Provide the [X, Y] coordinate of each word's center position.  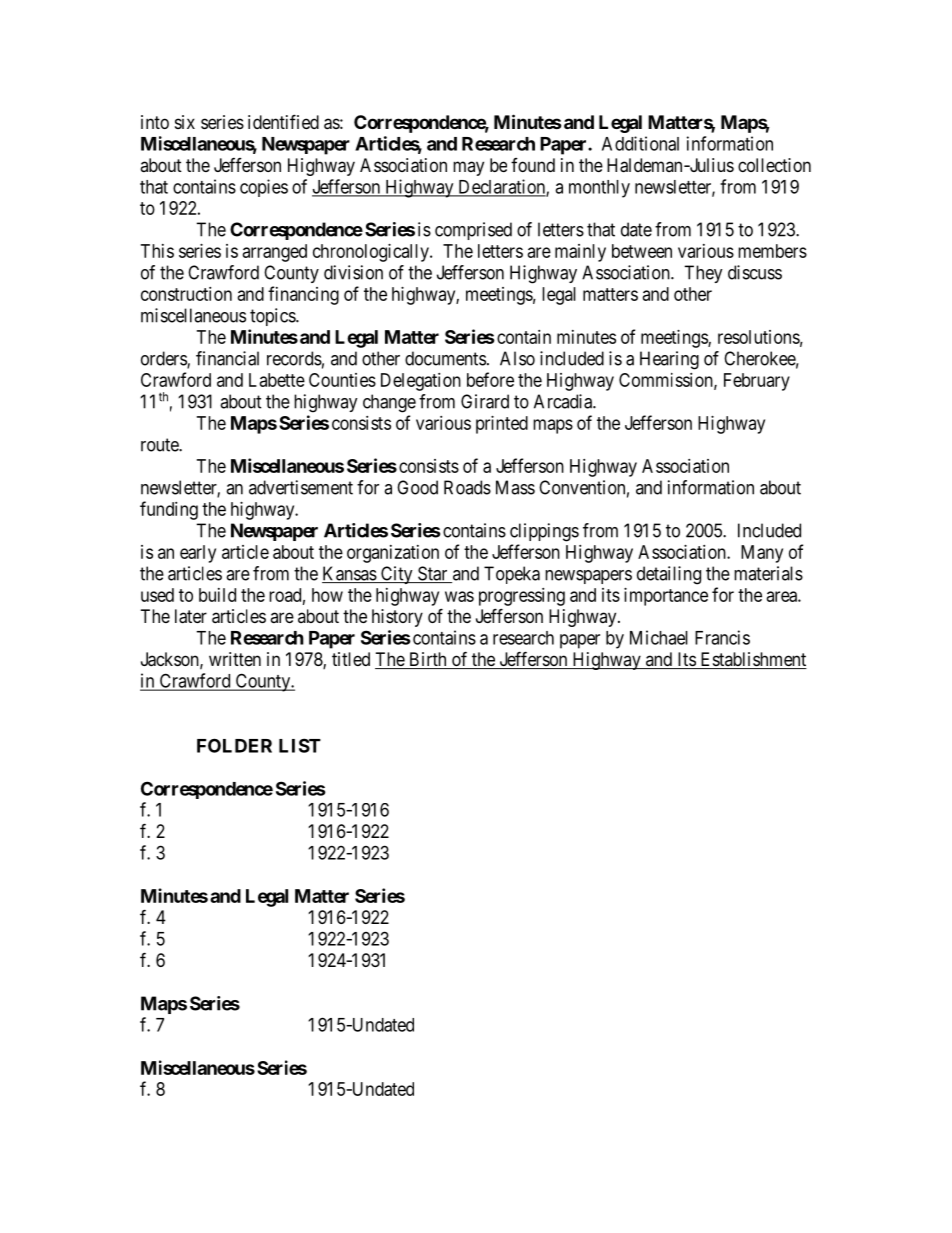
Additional [640, 143]
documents [445, 358]
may [468, 168]
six [185, 122]
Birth [428, 660]
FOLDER [234, 745]
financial [227, 358]
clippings [544, 532]
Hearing [669, 360]
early [198, 554]
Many [762, 554]
